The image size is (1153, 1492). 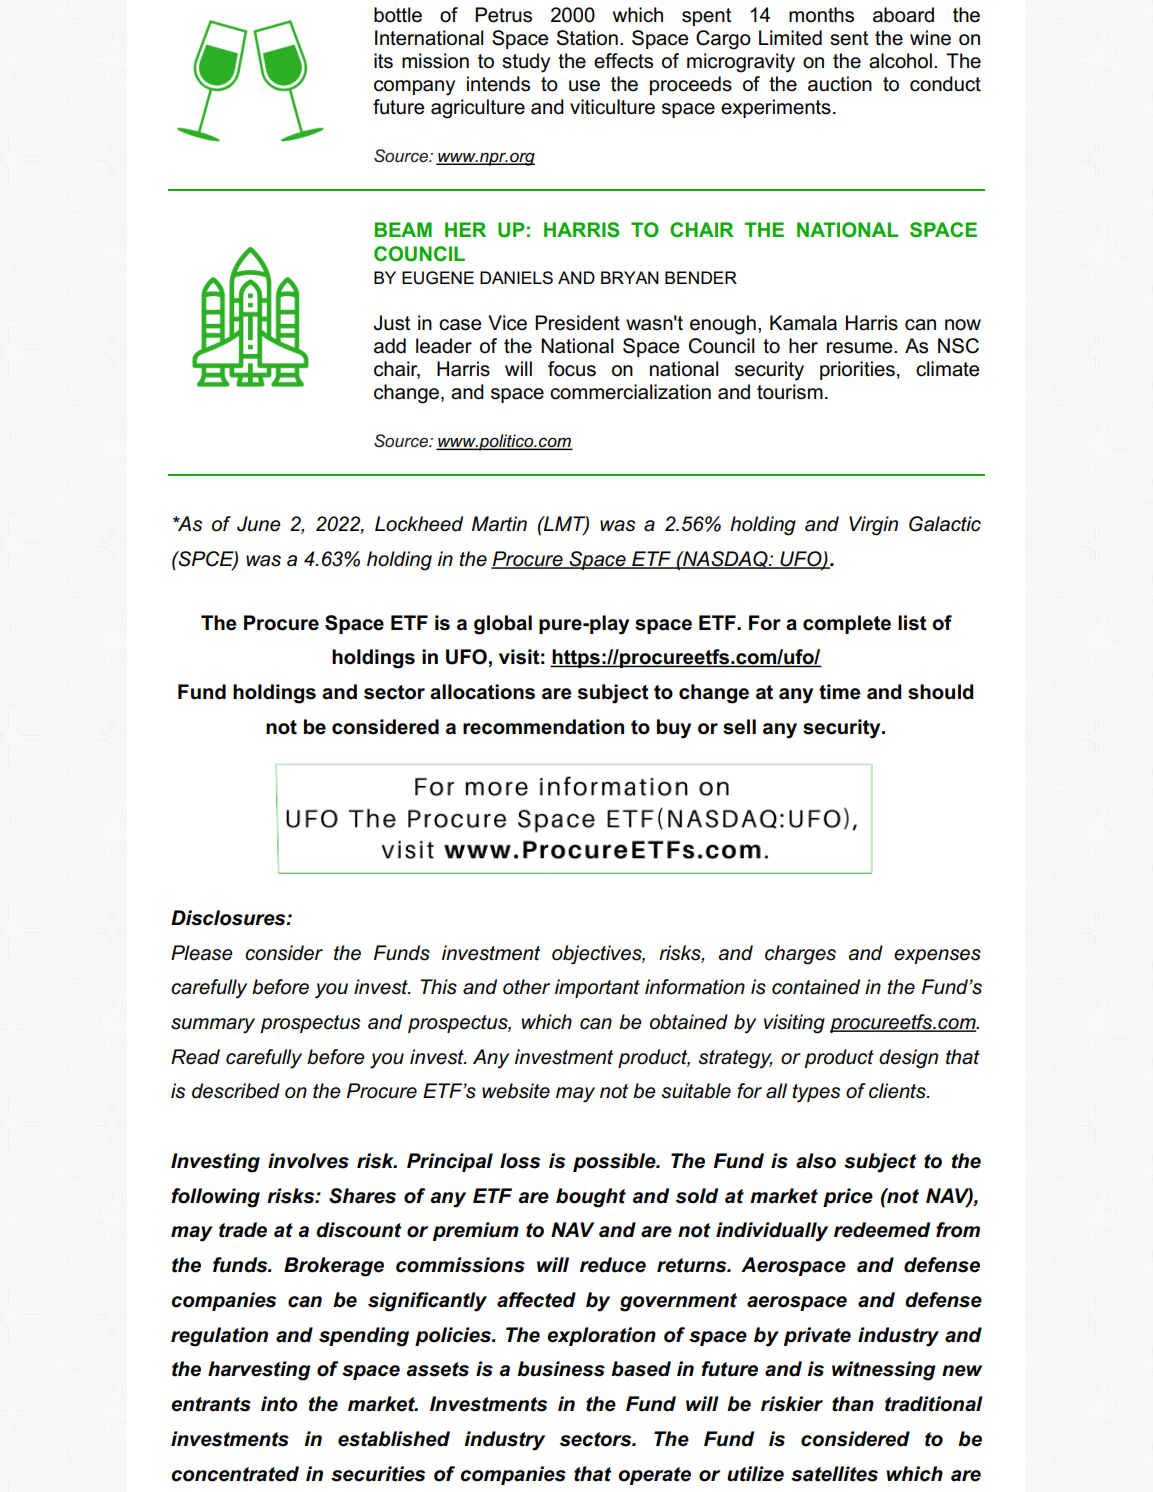 I want to click on clients, so click(x=898, y=1091).
